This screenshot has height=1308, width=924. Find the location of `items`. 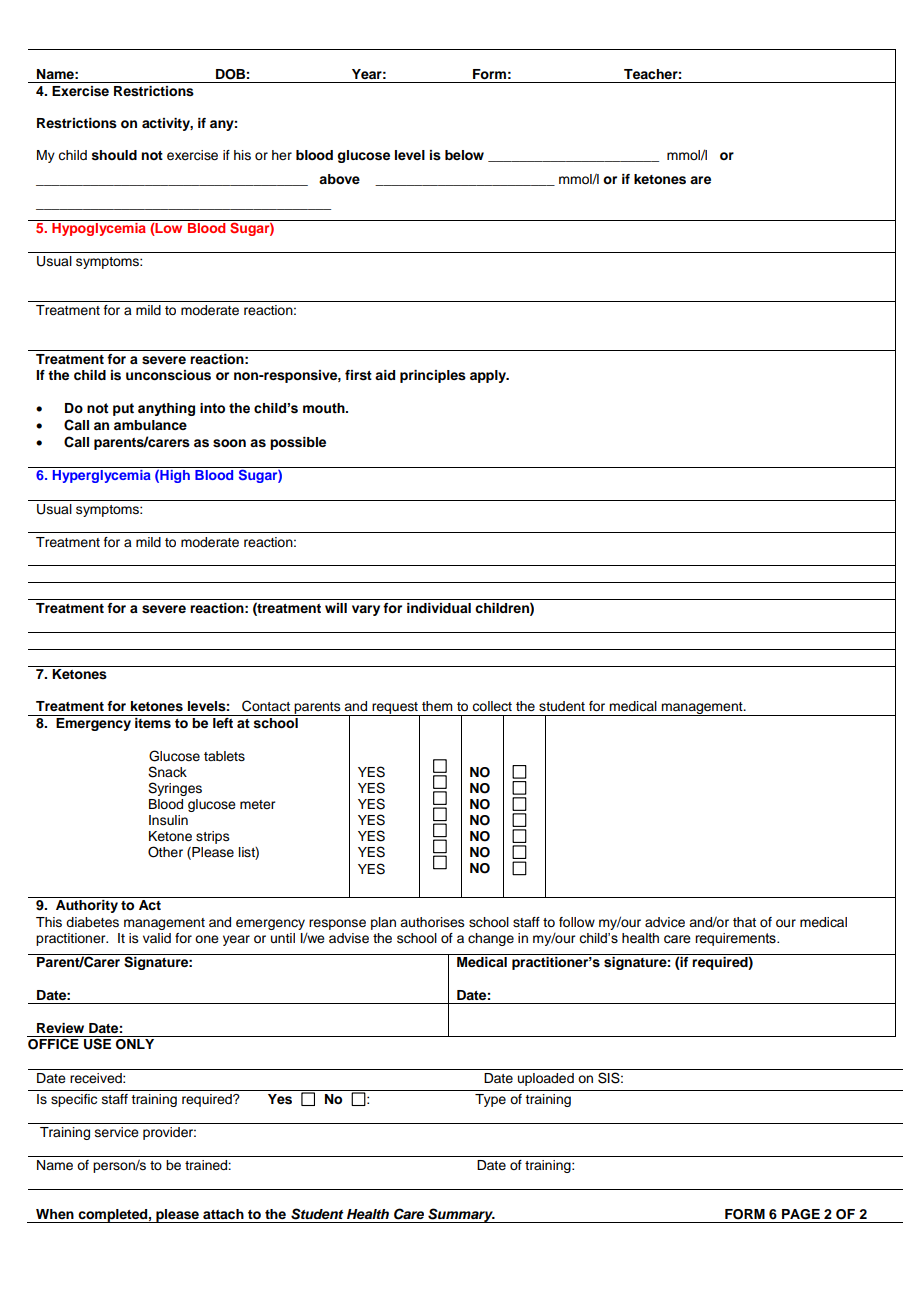

items is located at coordinates (153, 723).
